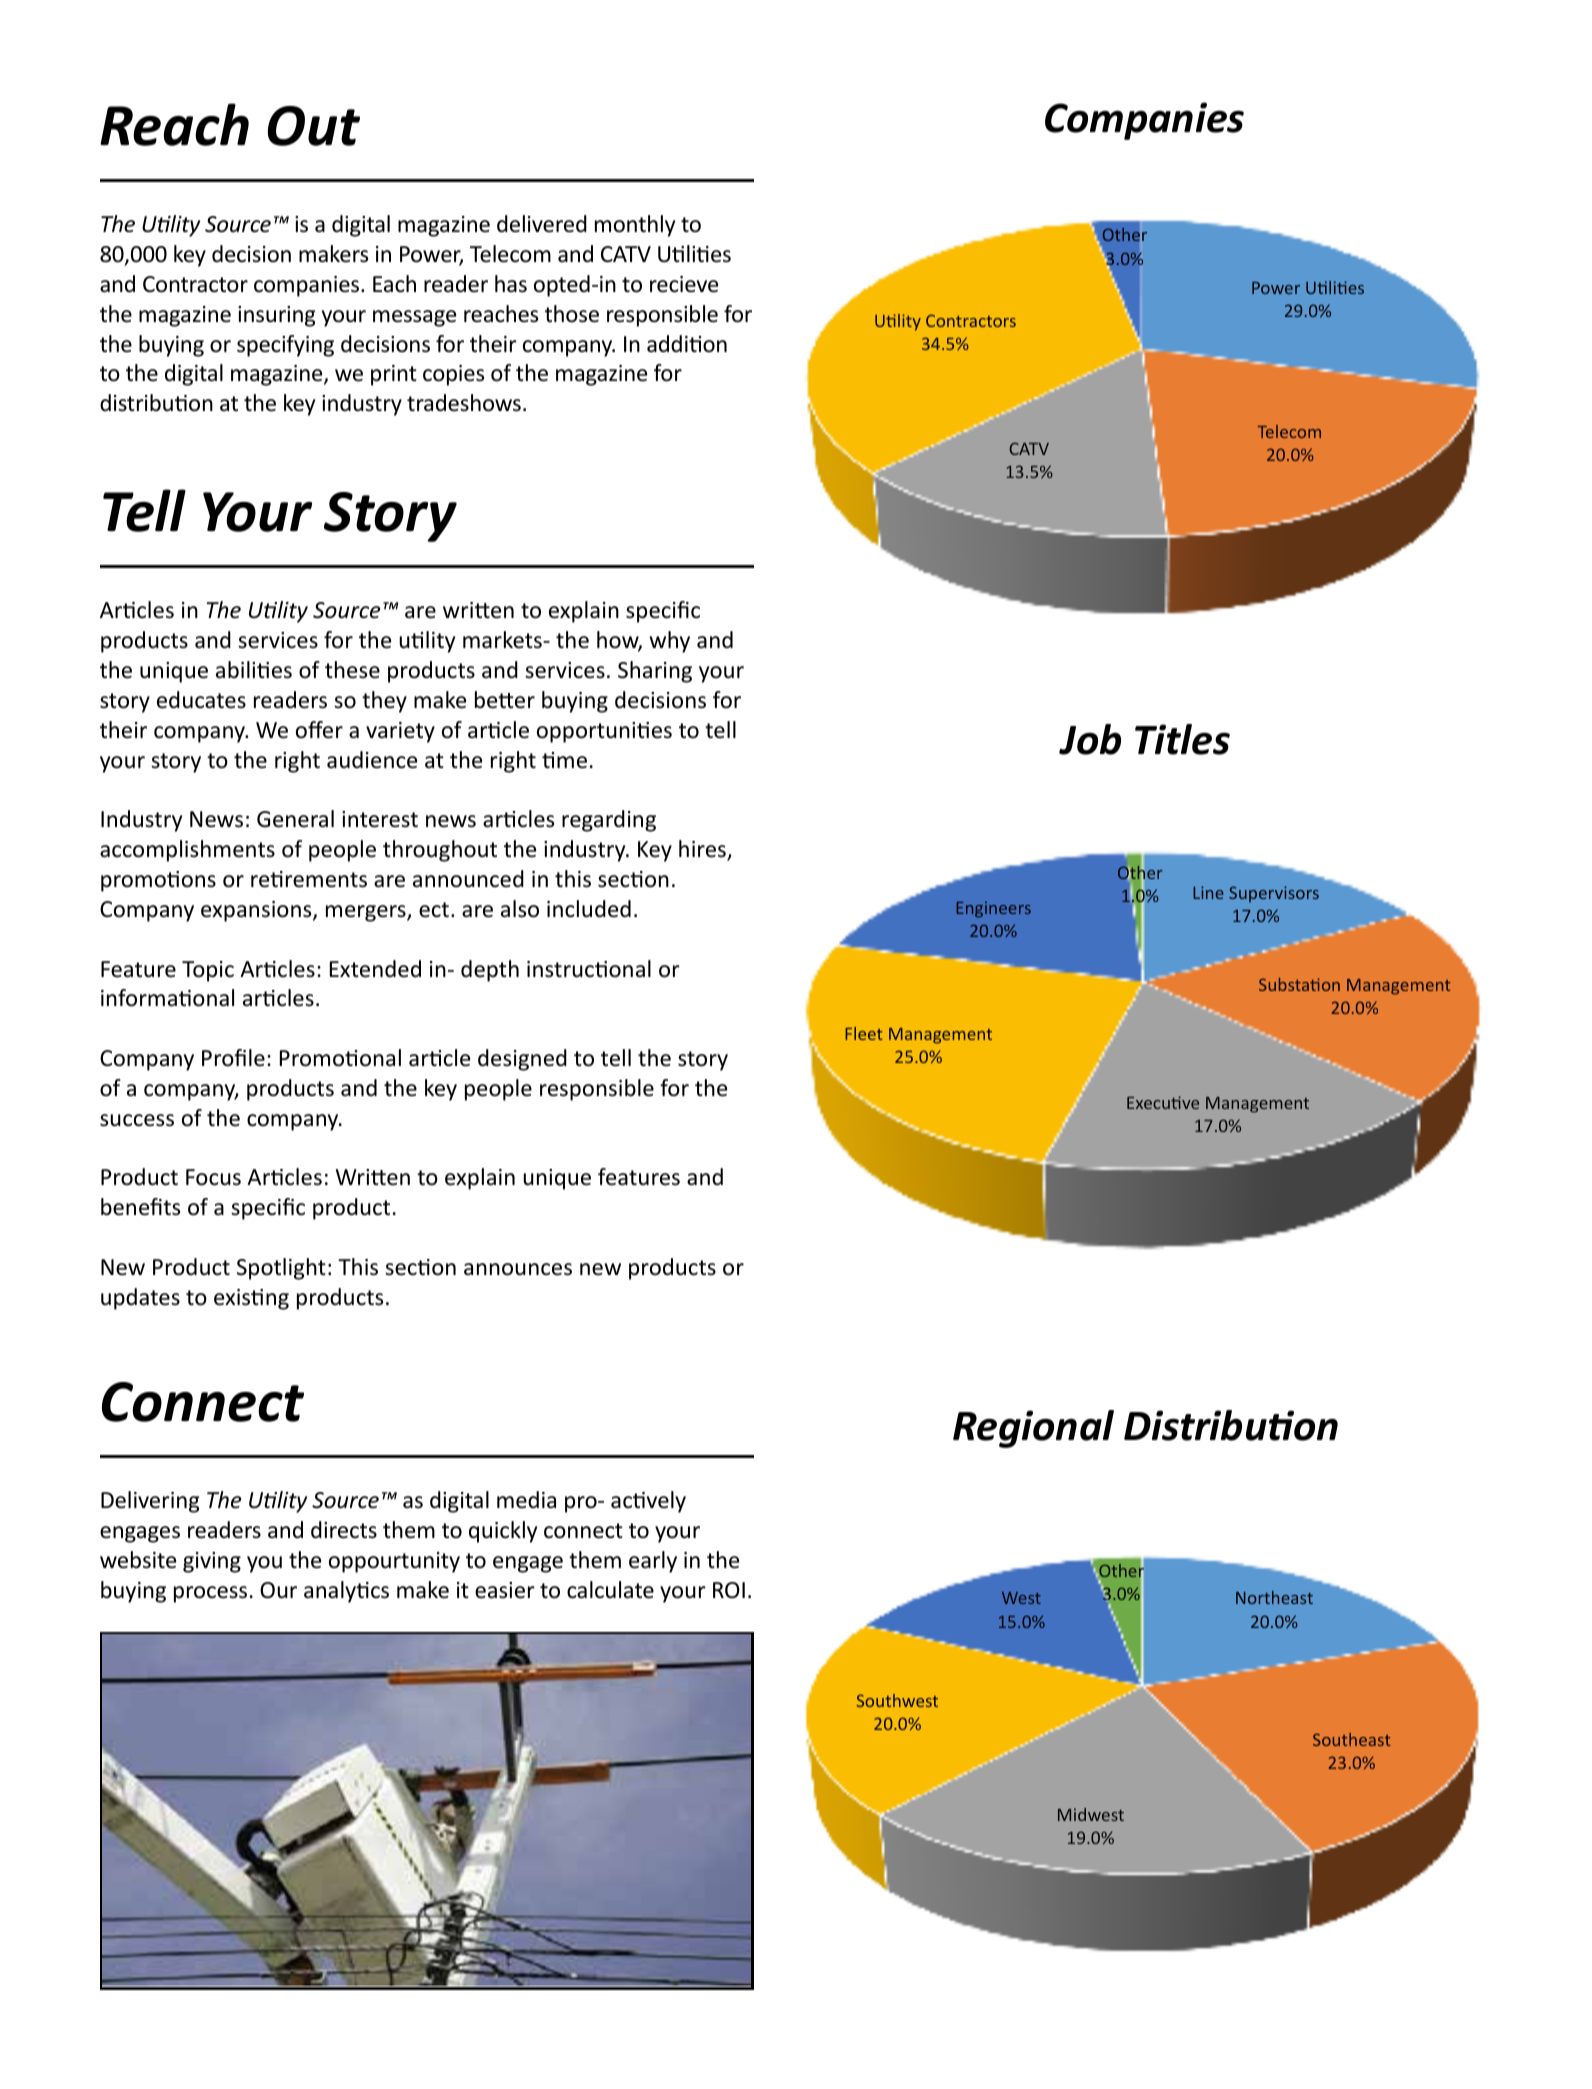 The width and height of the screenshot is (1592, 2089). What do you see at coordinates (863, 1033) in the screenshot?
I see `Fleet` at bounding box center [863, 1033].
